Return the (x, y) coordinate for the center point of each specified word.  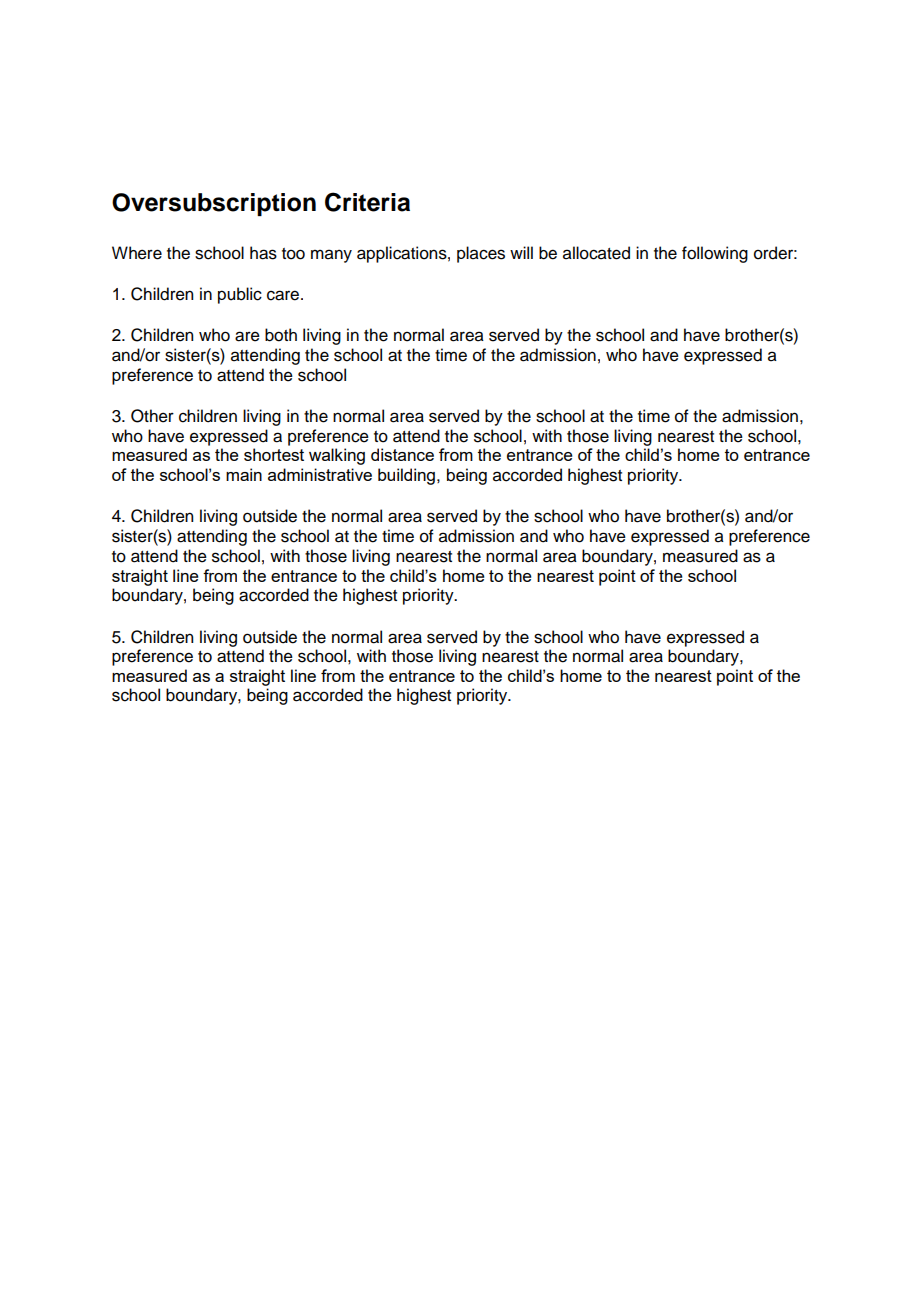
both (281, 335)
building (408, 476)
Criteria (367, 202)
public (240, 295)
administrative (320, 474)
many (331, 256)
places (481, 254)
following (715, 254)
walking (337, 456)
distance (402, 454)
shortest (274, 454)
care (284, 295)
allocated (596, 253)
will (521, 252)
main (244, 474)
